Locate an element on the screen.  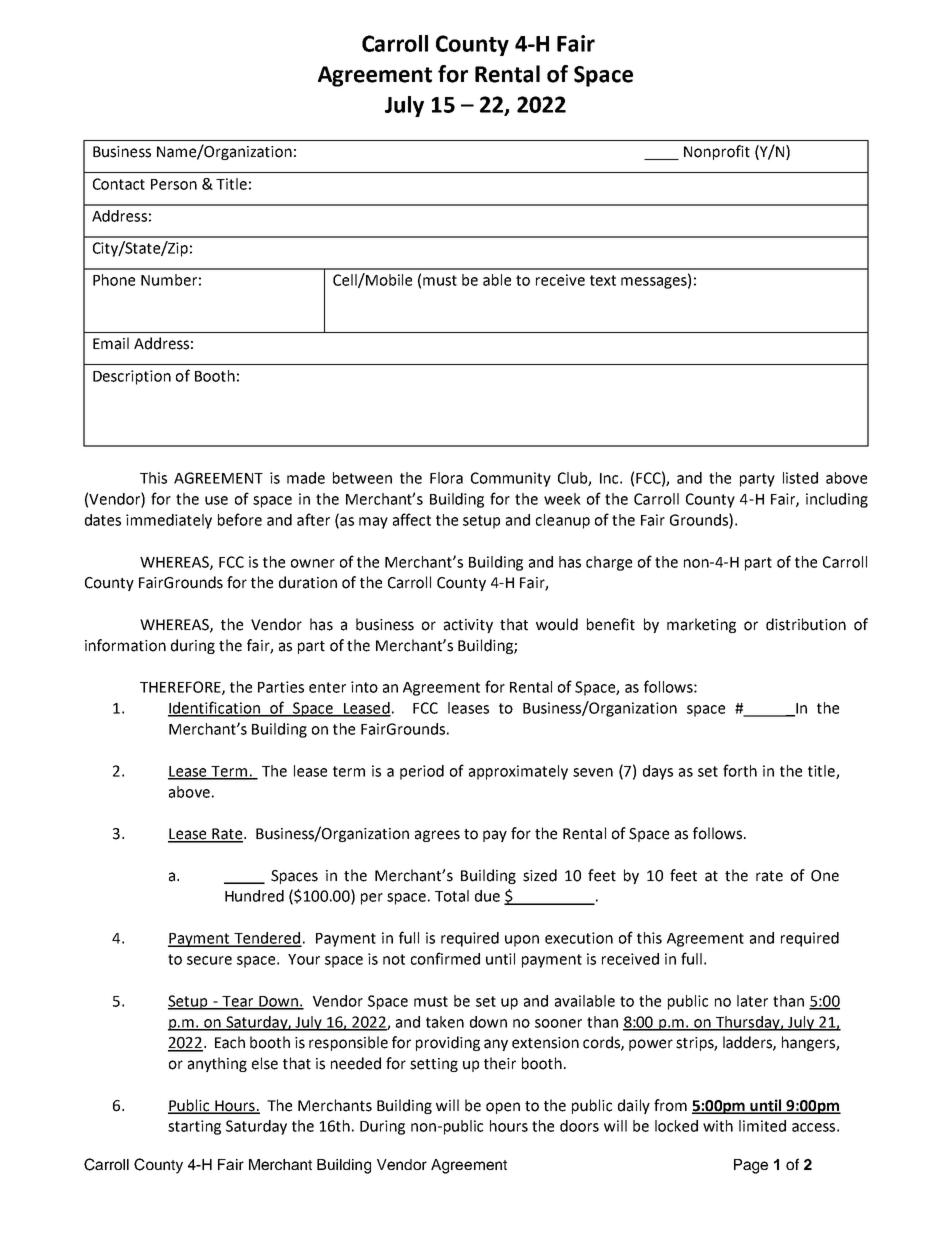
Nonprofit is located at coordinates (717, 152).
